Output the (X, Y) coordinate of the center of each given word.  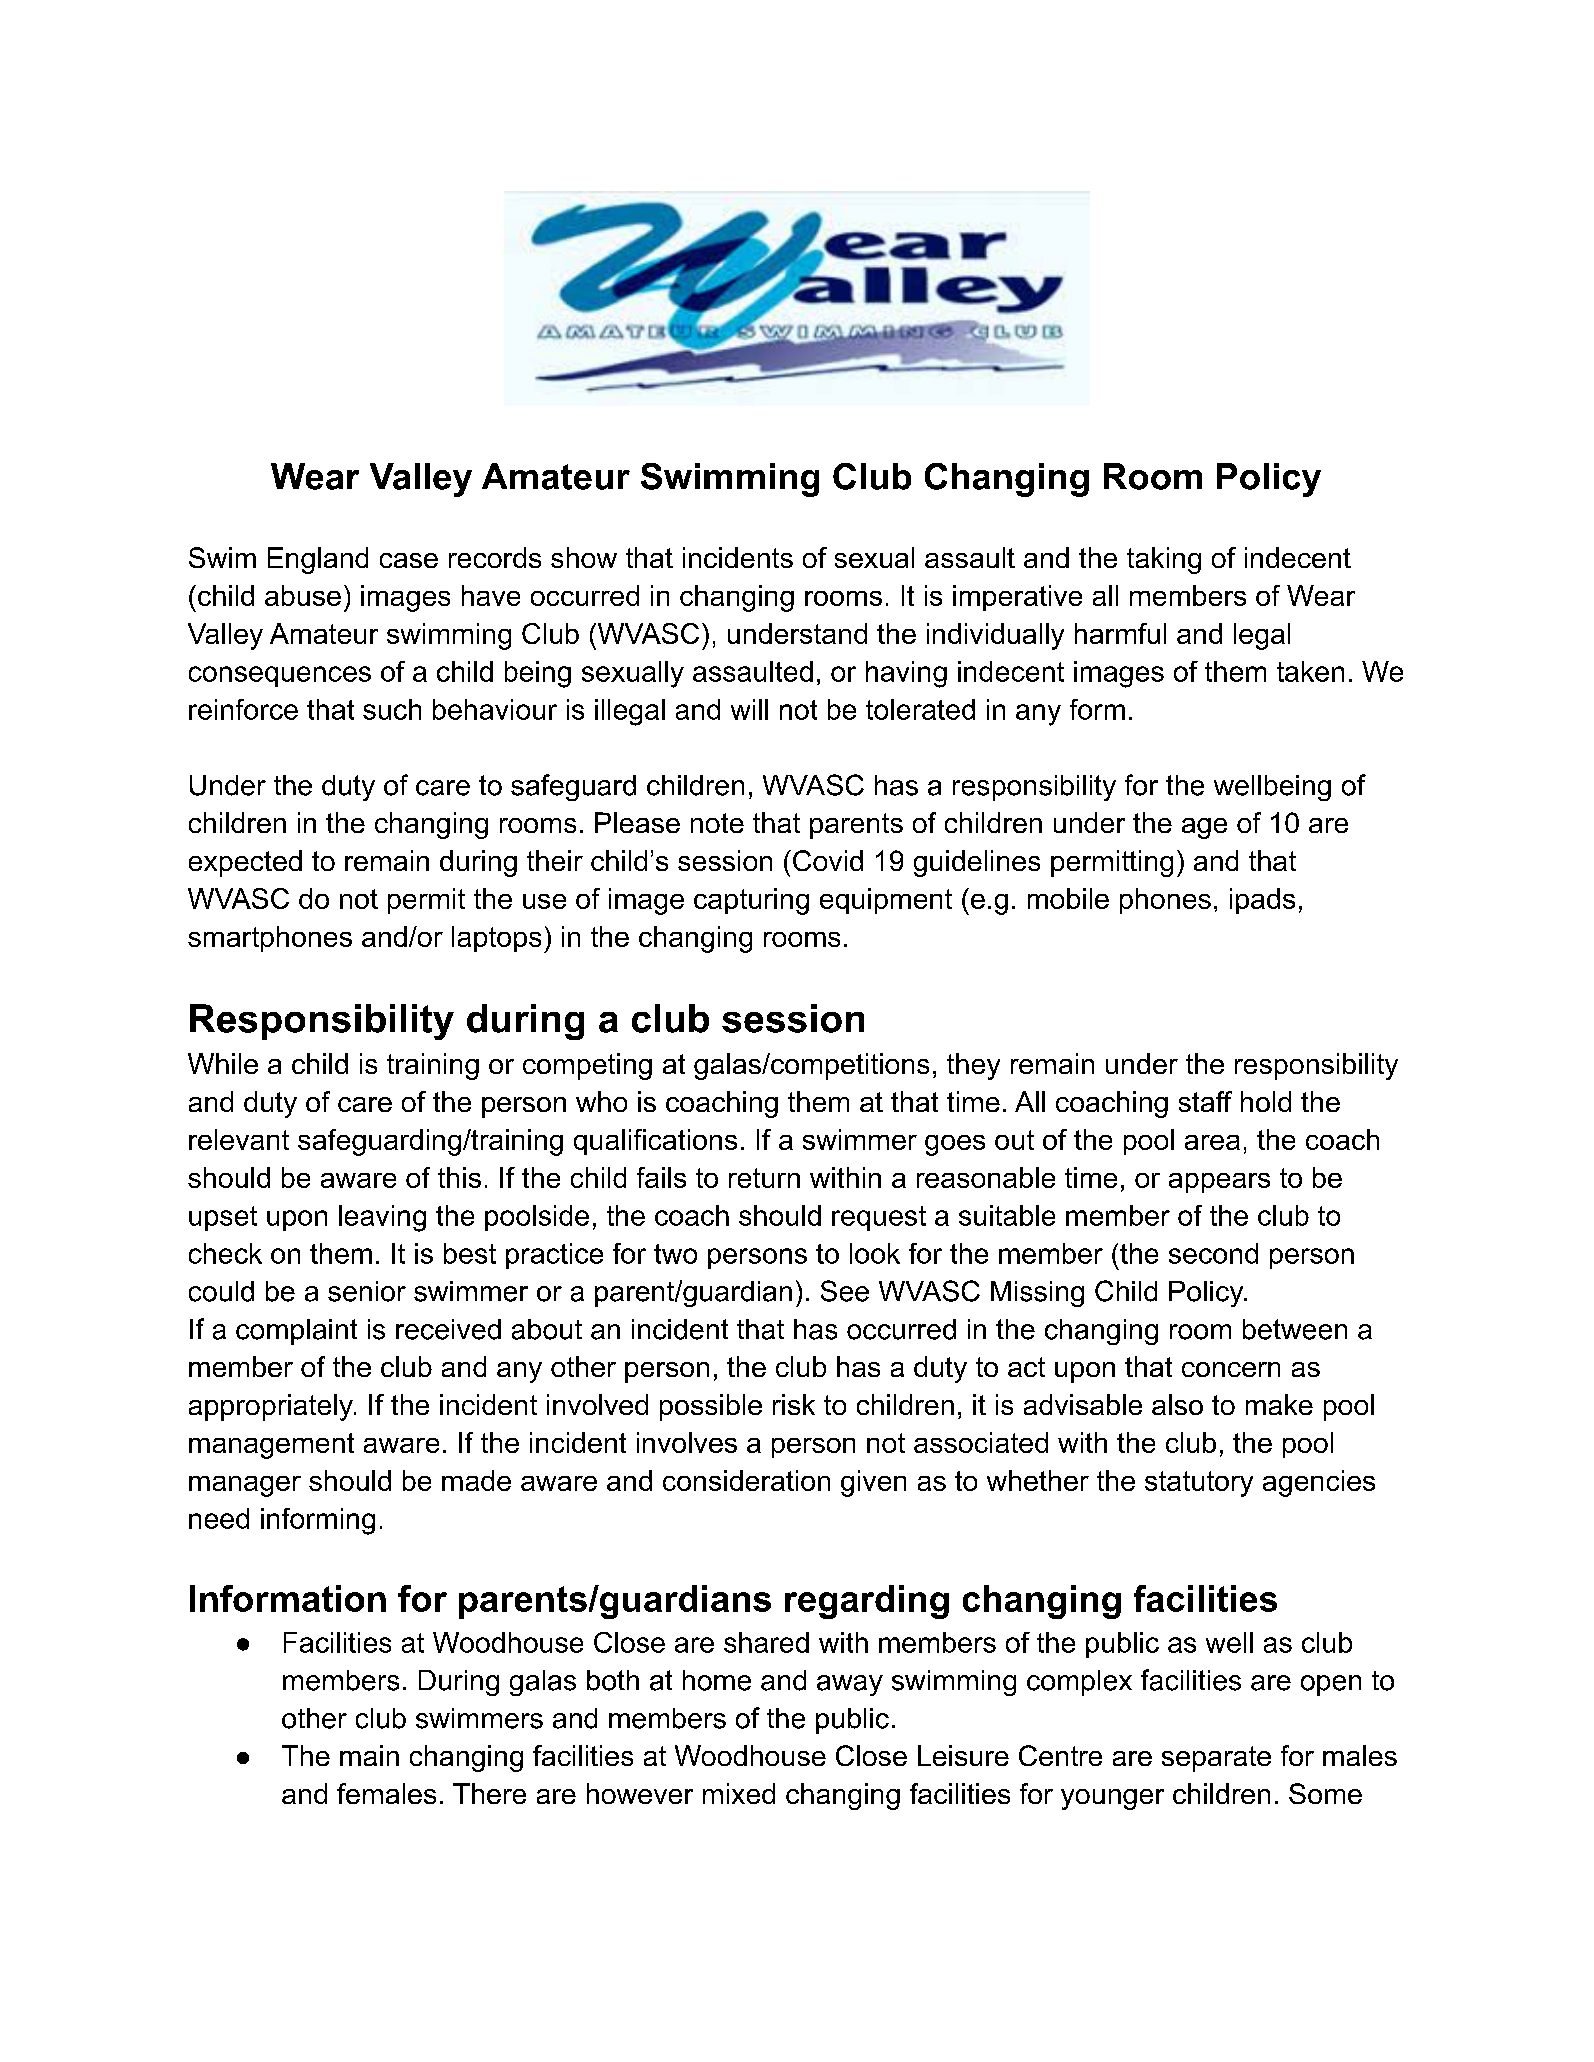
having (906, 674)
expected (245, 863)
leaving (382, 1218)
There (489, 1793)
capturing (751, 901)
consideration (746, 1480)
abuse (303, 595)
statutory (1199, 1484)
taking (1164, 560)
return (764, 1178)
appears (1219, 1183)
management (271, 1446)
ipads (1262, 901)
